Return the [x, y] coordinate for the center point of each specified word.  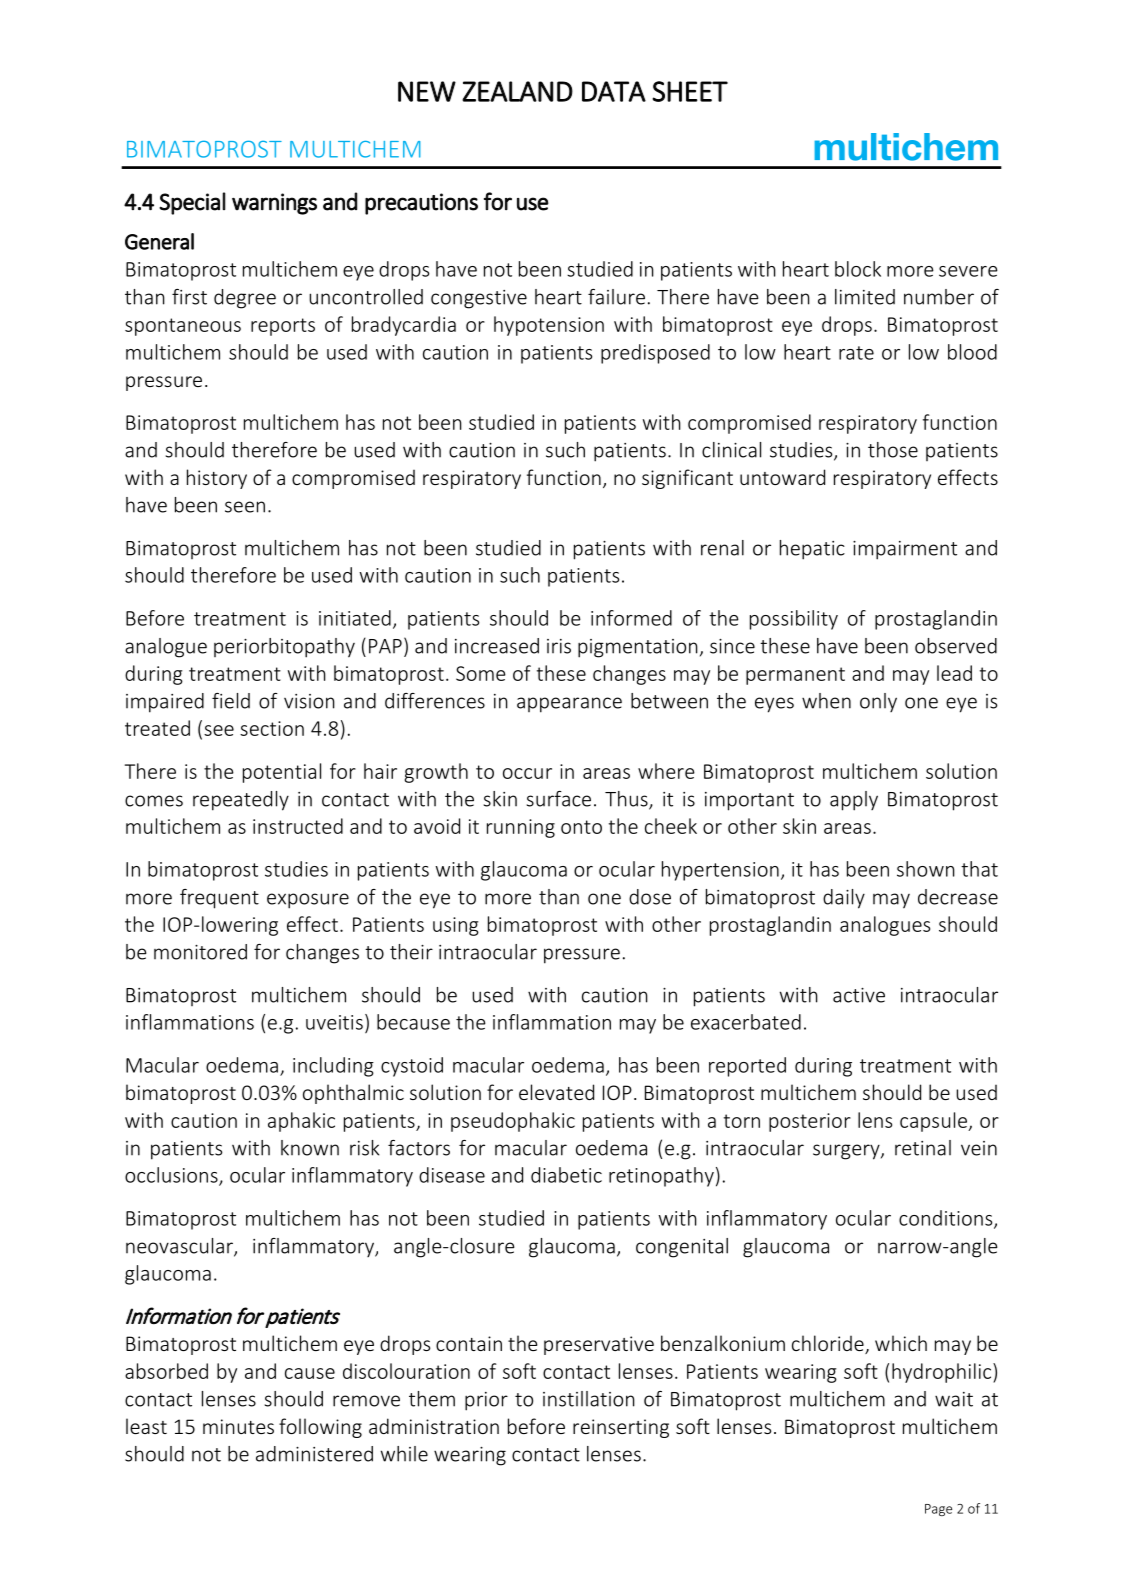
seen [245, 507]
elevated [556, 1092]
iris [559, 646]
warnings [274, 204]
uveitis [334, 1022]
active [859, 995]
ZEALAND [517, 91]
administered [314, 1454]
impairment [905, 550]
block [858, 269]
